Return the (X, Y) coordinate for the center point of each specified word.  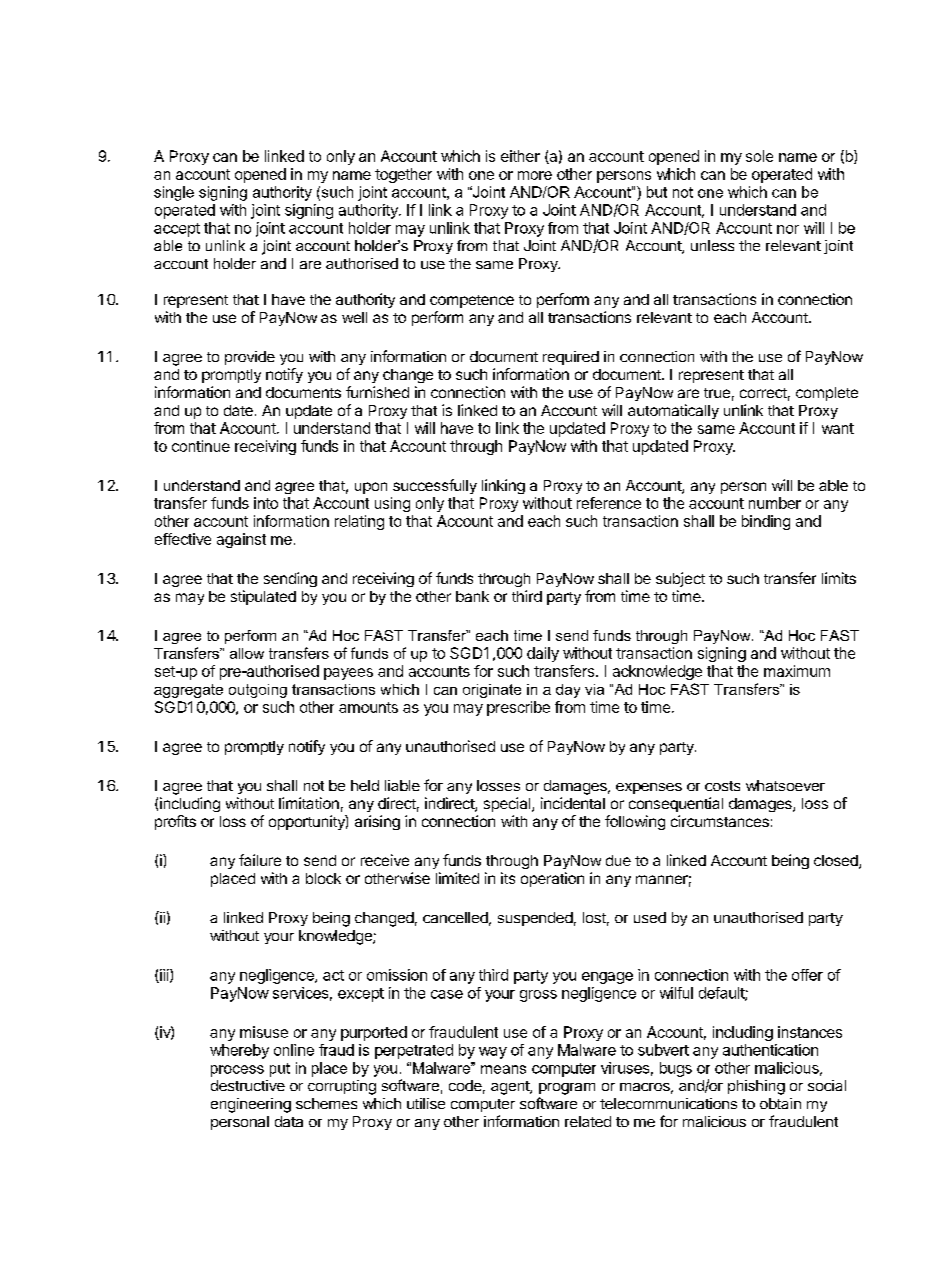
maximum (797, 671)
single (174, 193)
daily (543, 654)
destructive (248, 1085)
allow (247, 653)
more (535, 175)
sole (759, 156)
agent (511, 1088)
